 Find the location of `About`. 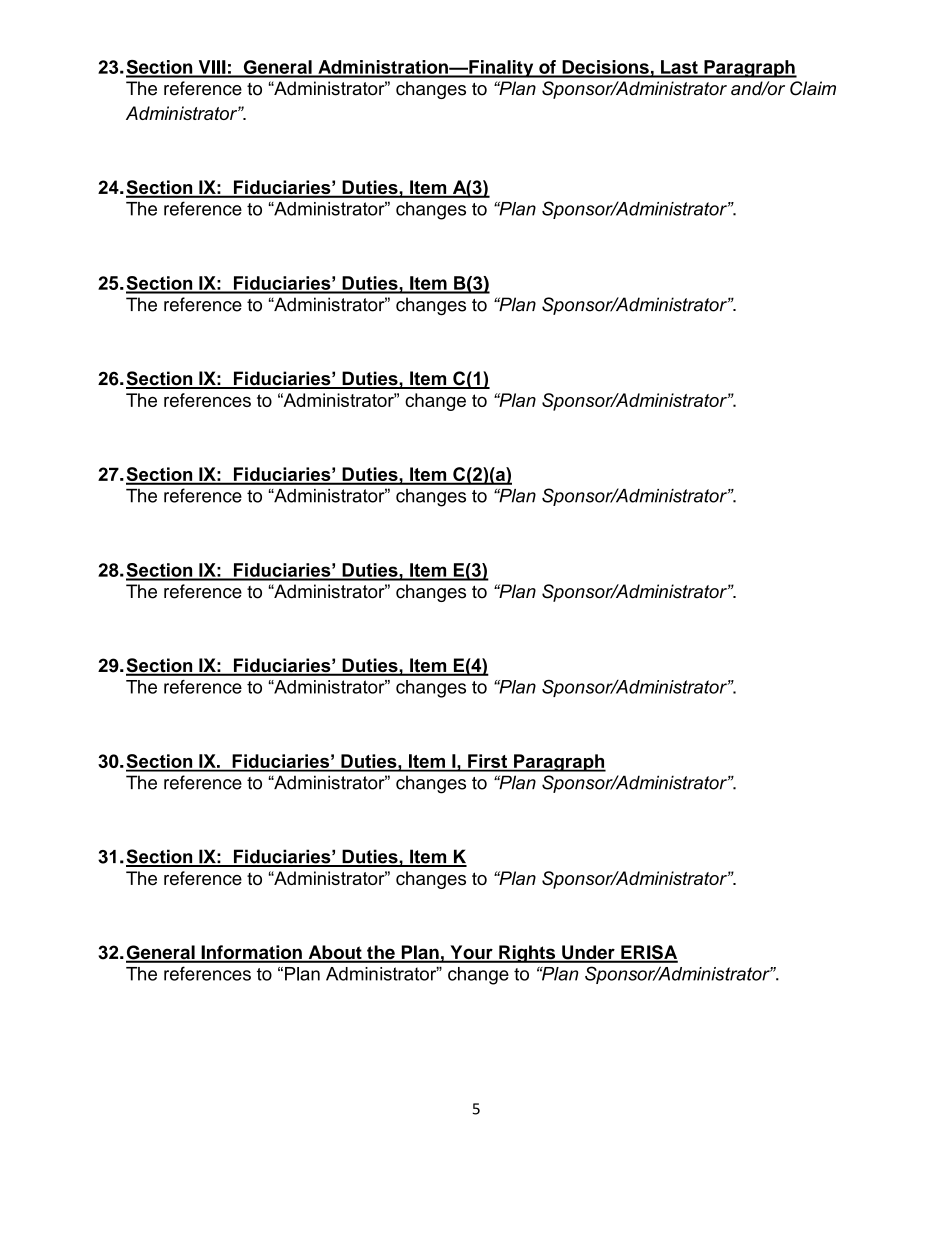

About is located at coordinates (335, 953).
